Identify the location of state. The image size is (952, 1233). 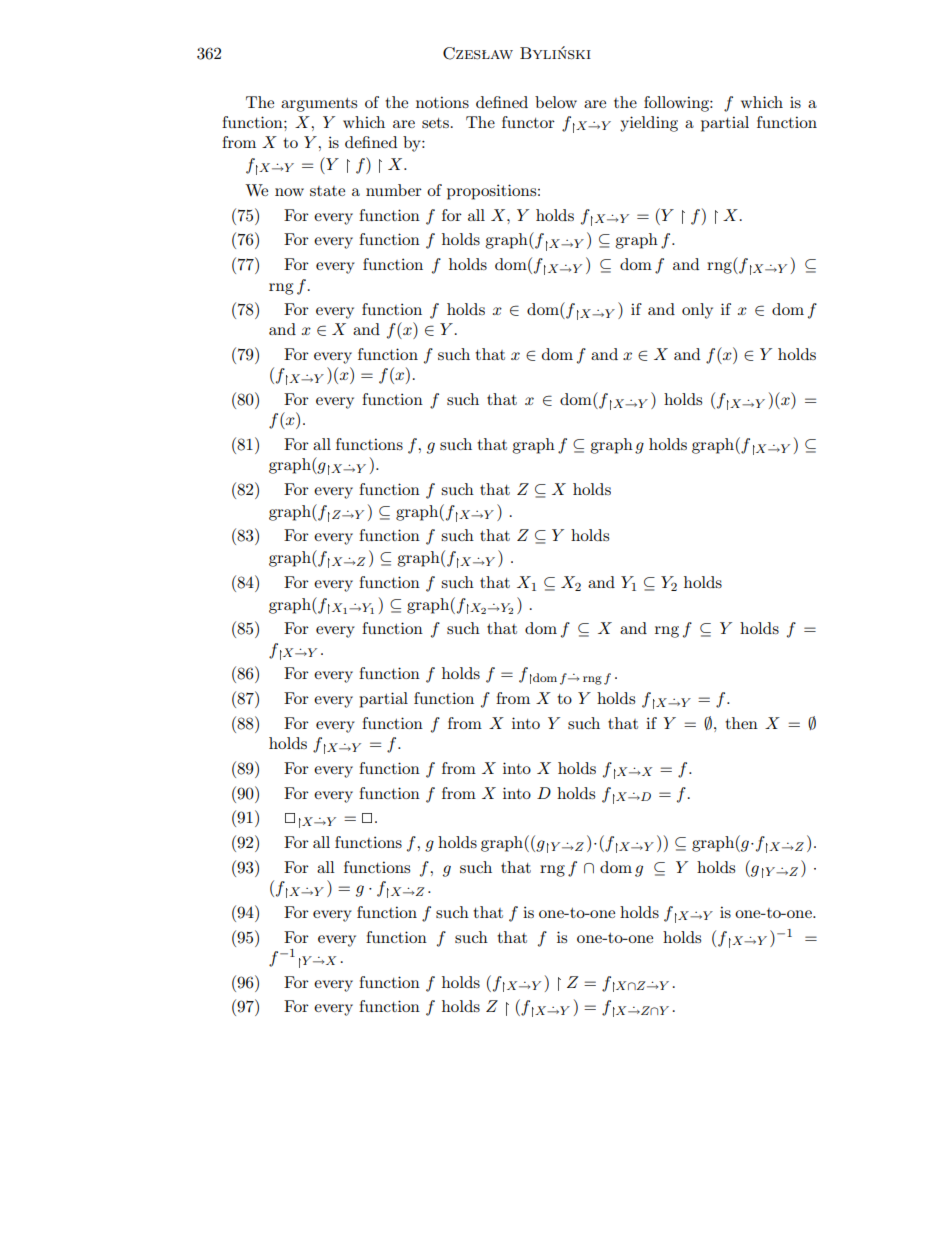
(327, 191).
